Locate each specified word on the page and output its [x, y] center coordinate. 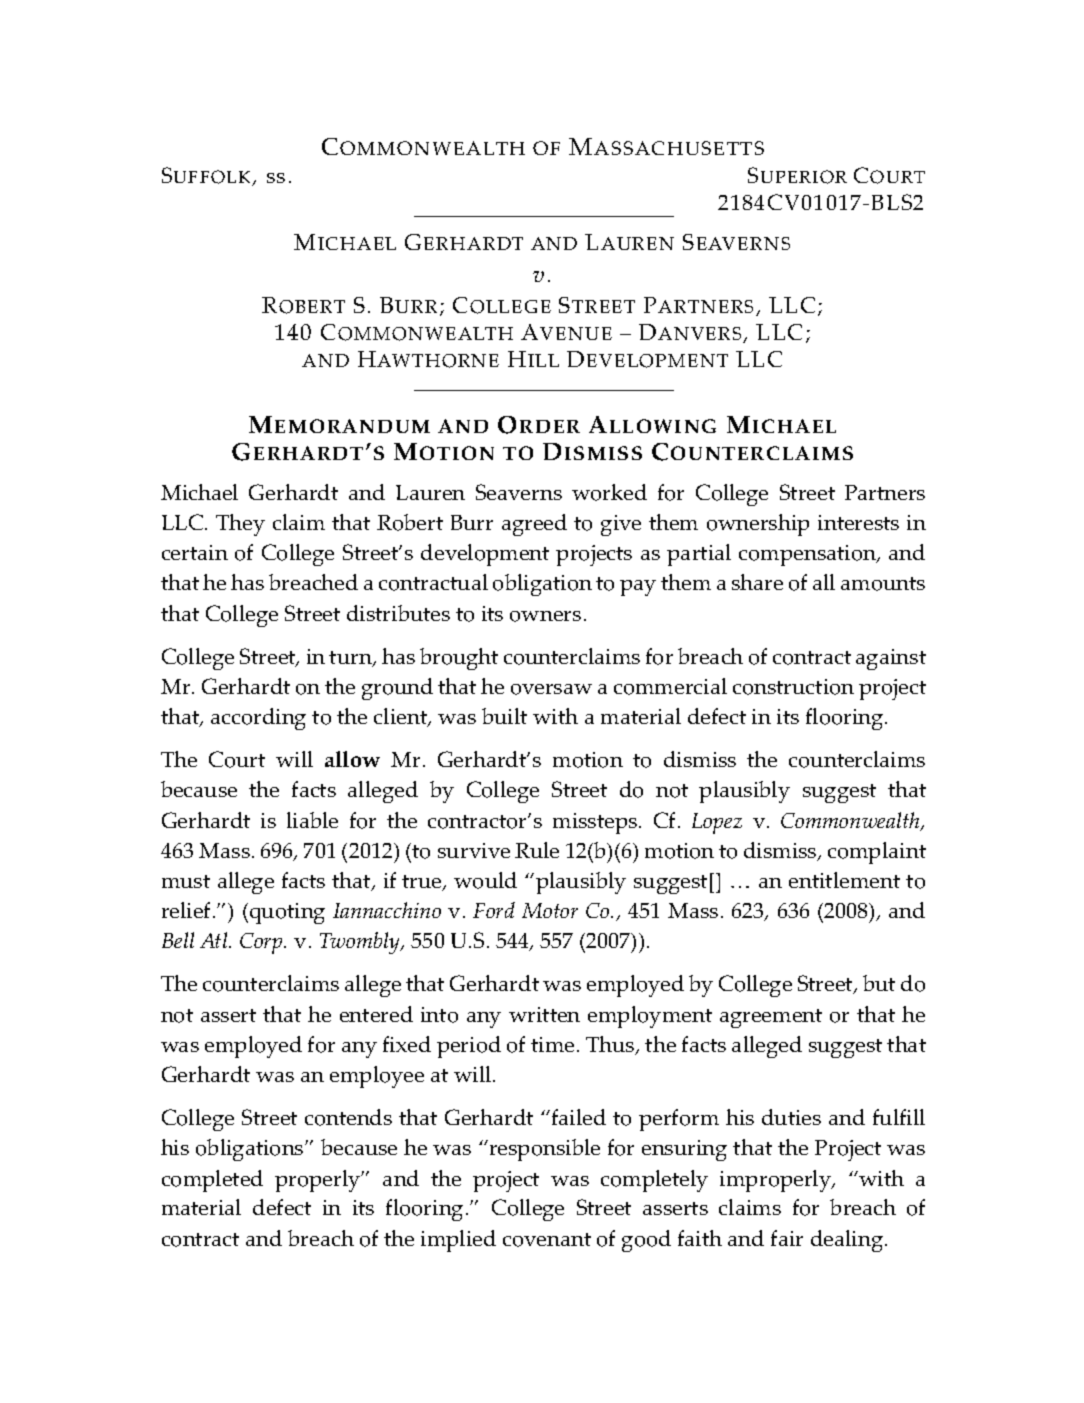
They [240, 525]
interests [858, 522]
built [504, 716]
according [258, 719]
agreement [771, 1018]
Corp [262, 943]
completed [212, 1181]
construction [793, 687]
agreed [534, 525]
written [544, 1014]
